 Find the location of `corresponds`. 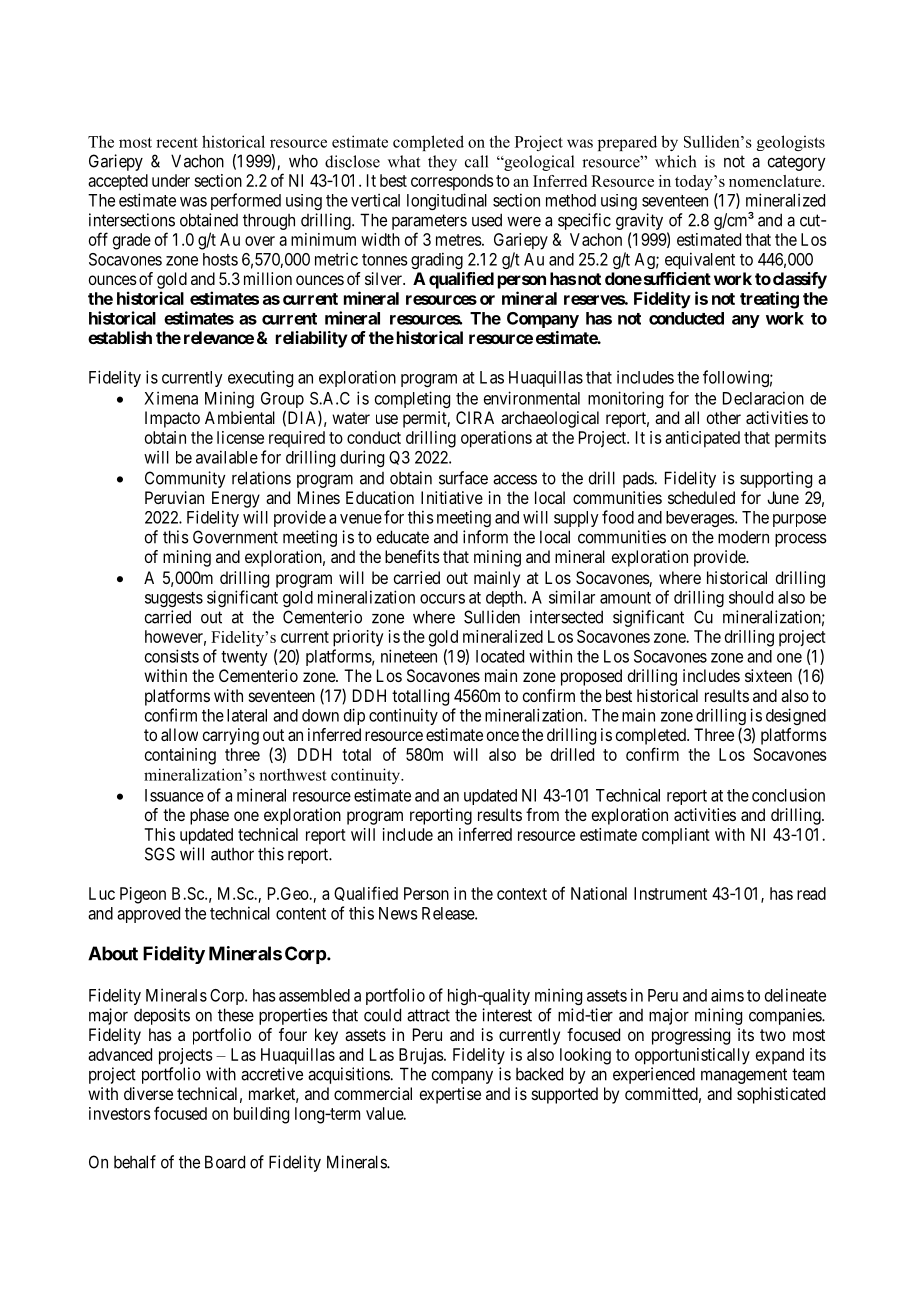

corresponds is located at coordinates (452, 182).
